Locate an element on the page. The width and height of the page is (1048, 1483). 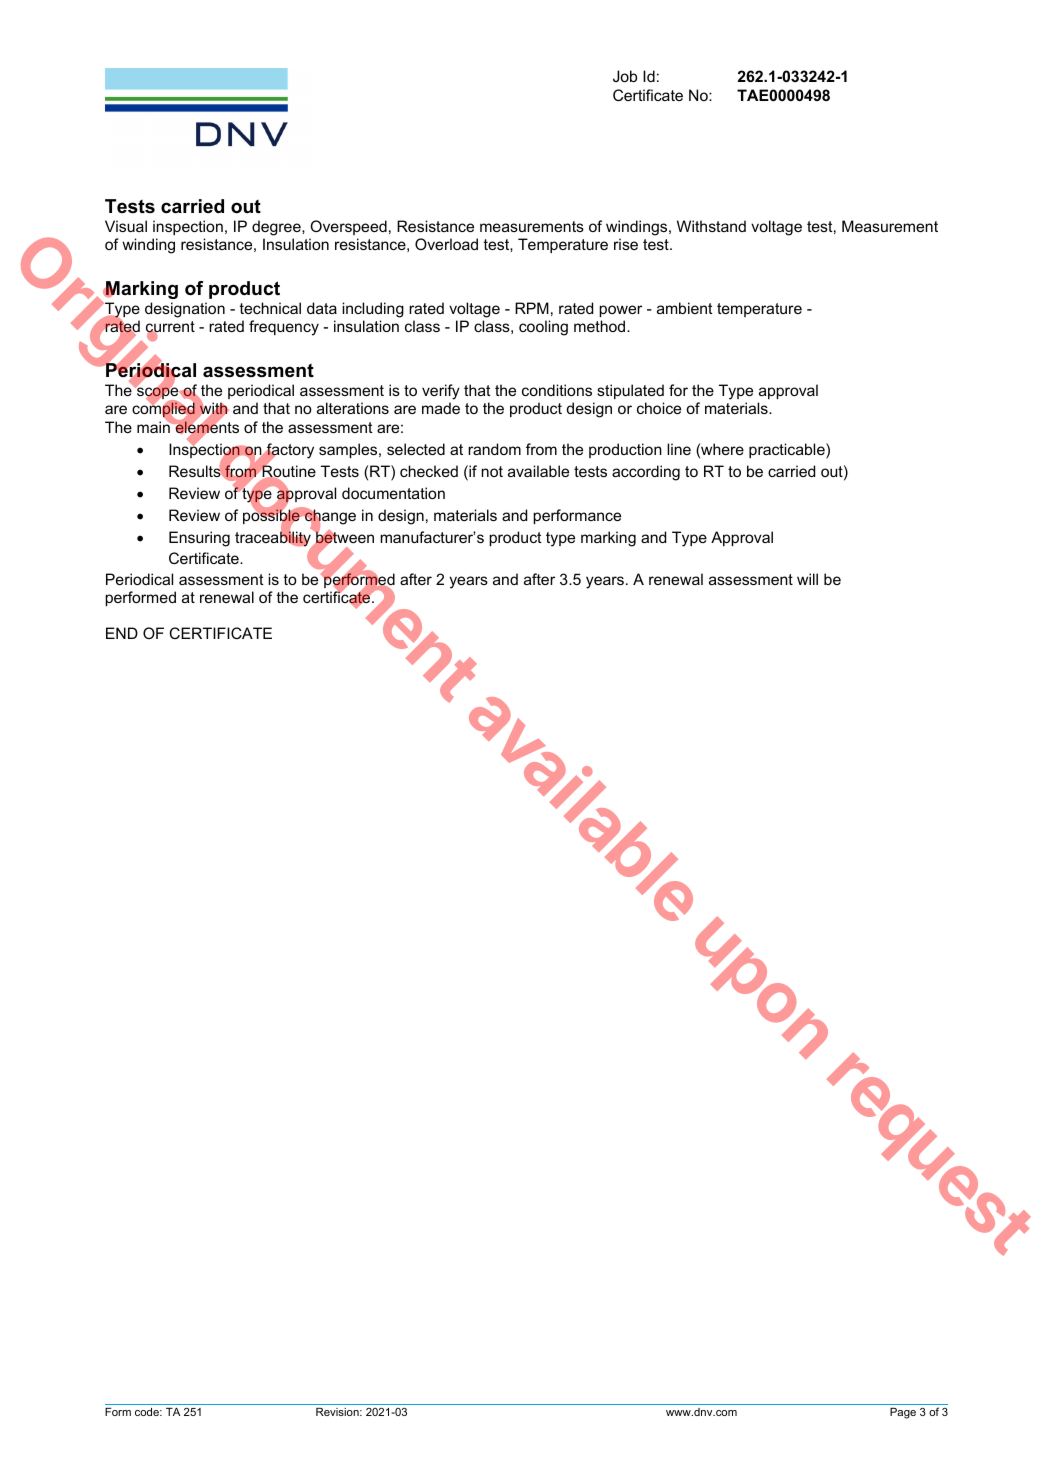
degree is located at coordinates (277, 228).
